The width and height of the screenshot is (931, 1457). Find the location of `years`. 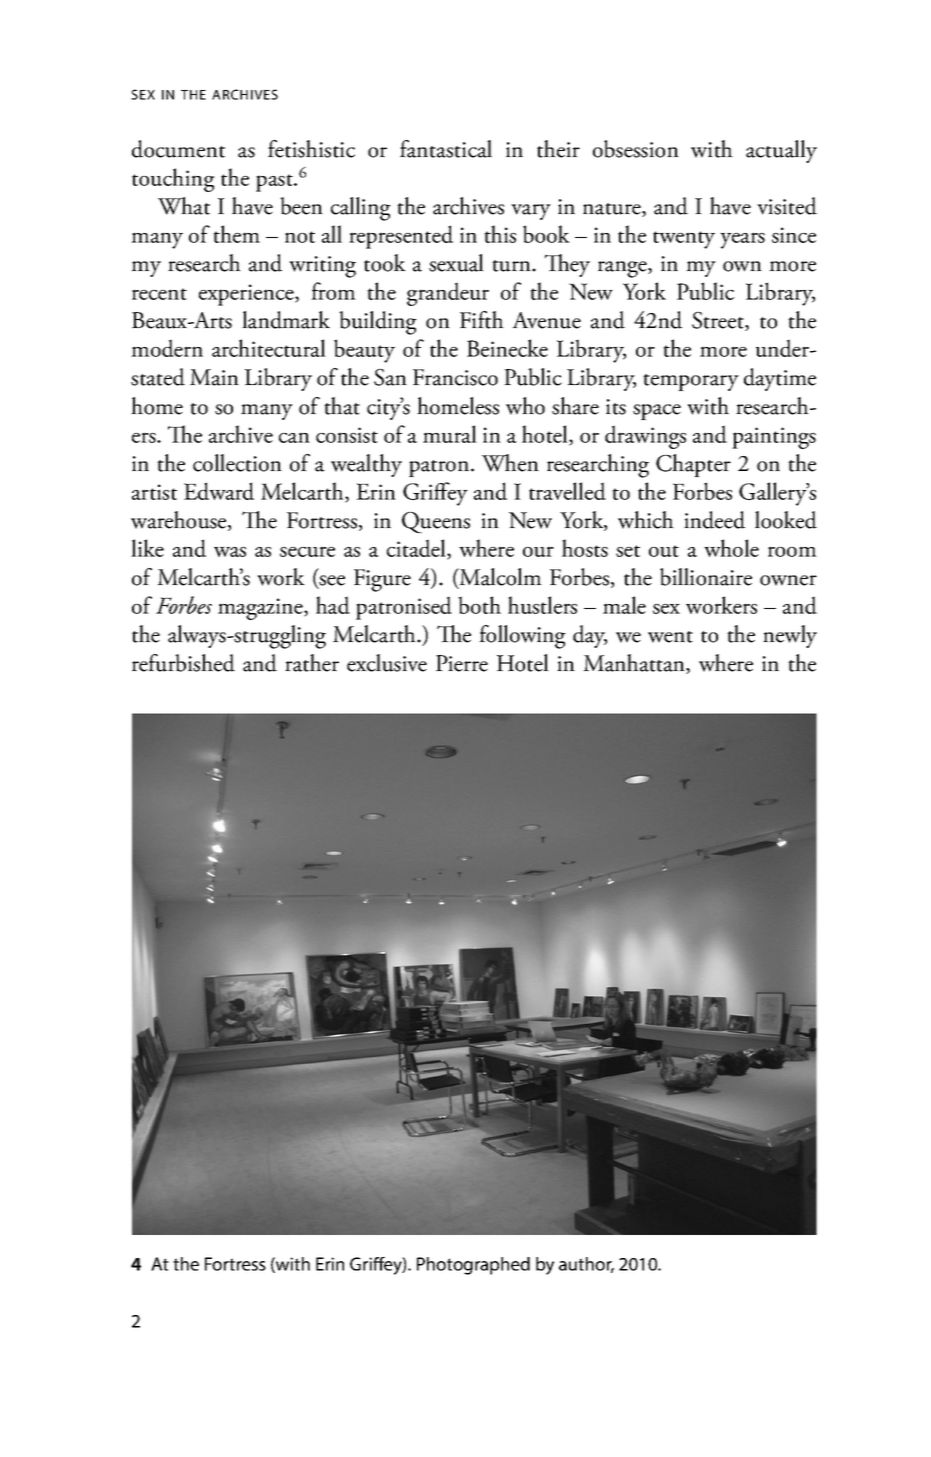

years is located at coordinates (742, 240).
